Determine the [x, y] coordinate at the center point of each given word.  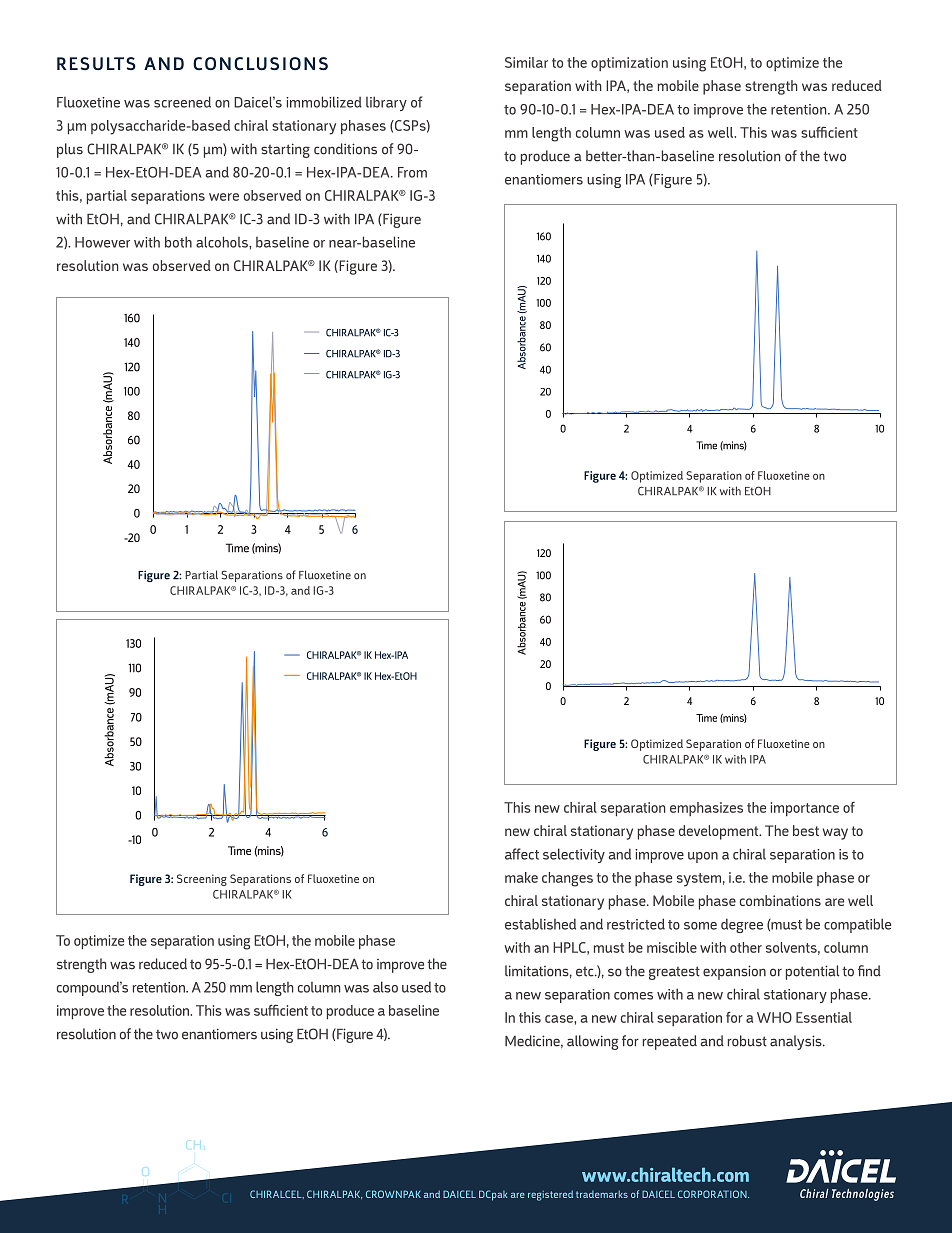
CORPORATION [713, 1194]
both [178, 242]
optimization [629, 64]
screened [182, 102]
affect [522, 854]
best [806, 830]
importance [805, 809]
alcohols [223, 242]
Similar [526, 62]
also [385, 987]
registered [550, 1195]
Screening [202, 880]
